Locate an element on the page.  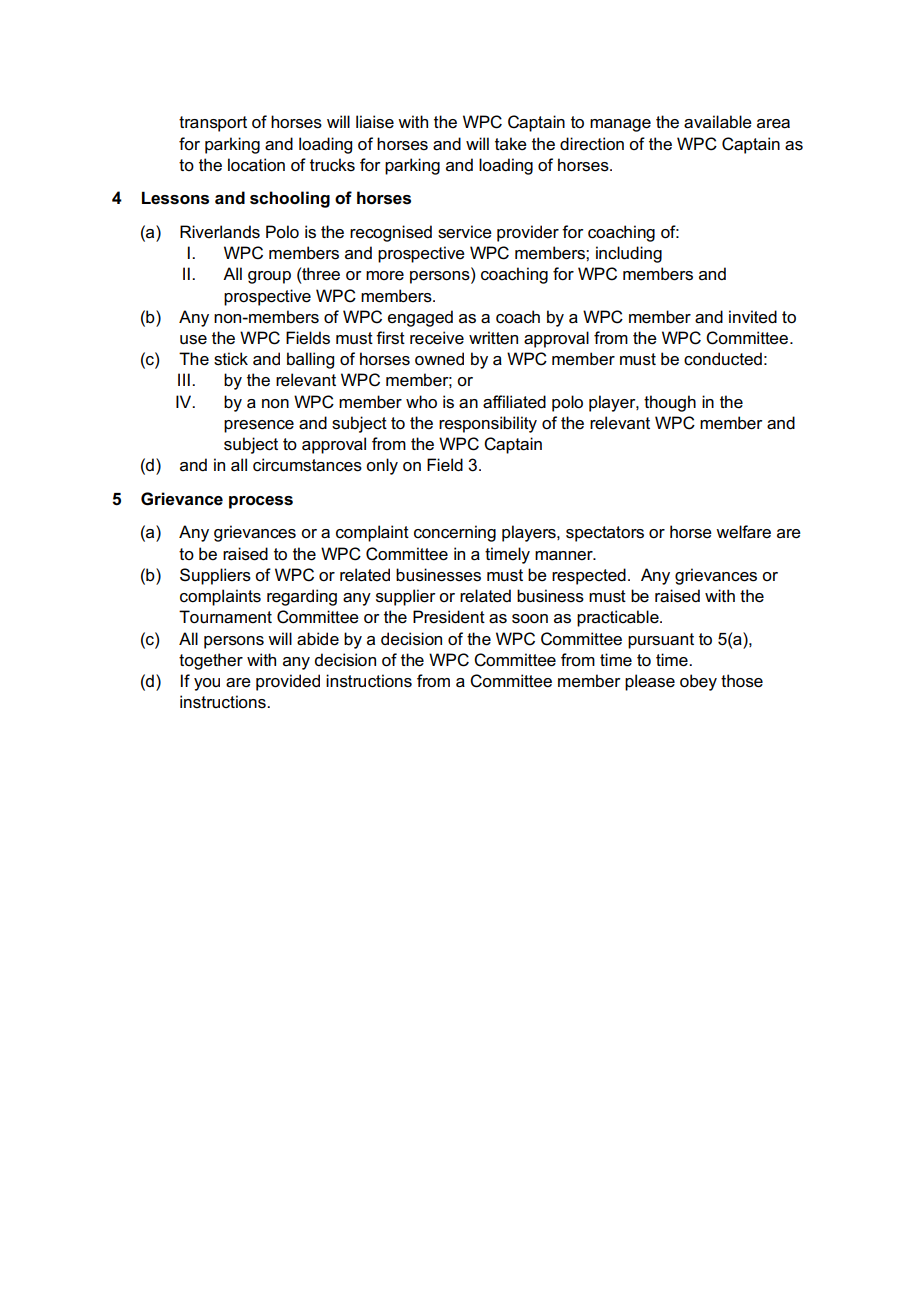
welfare is located at coordinates (743, 532).
